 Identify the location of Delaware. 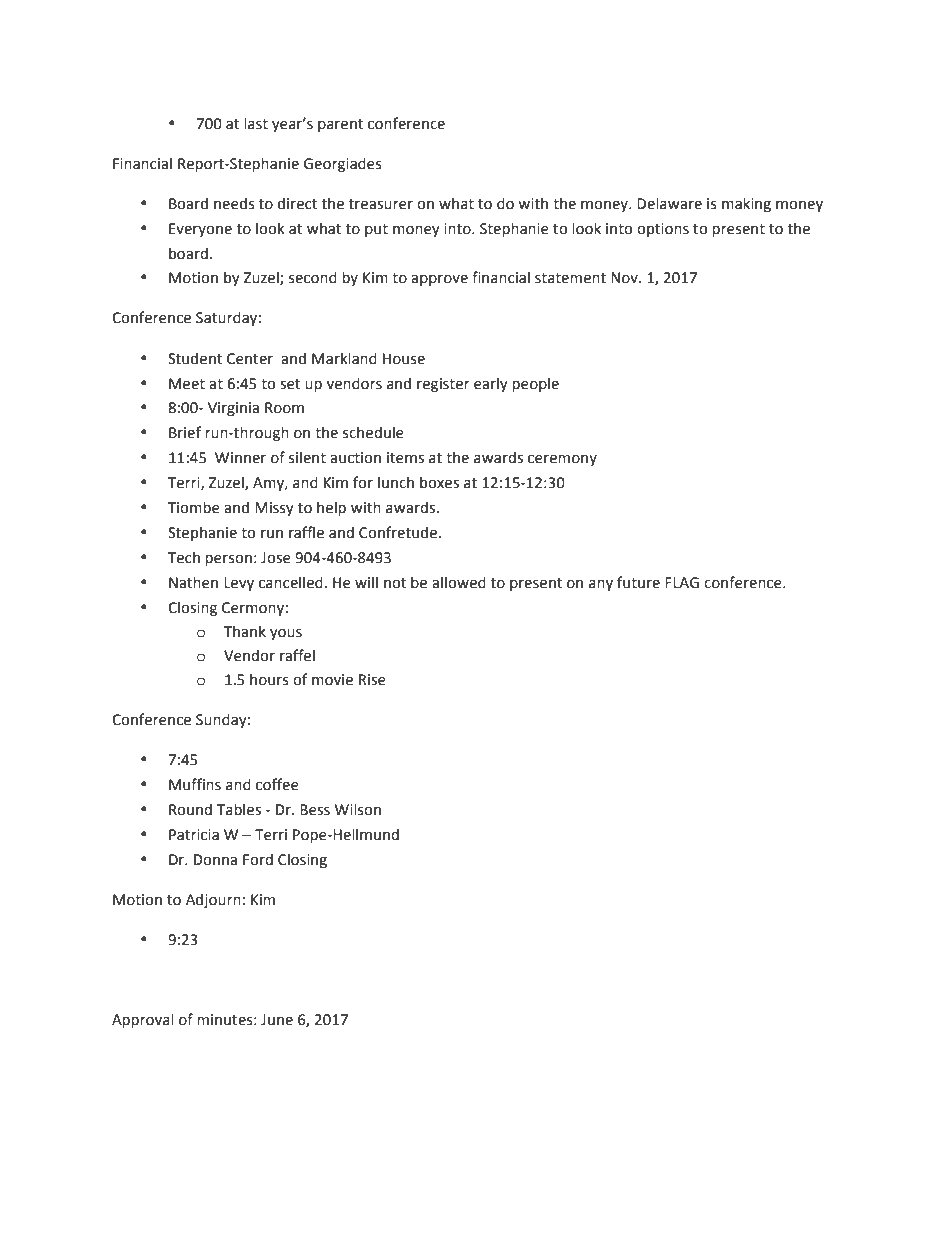
(669, 203).
